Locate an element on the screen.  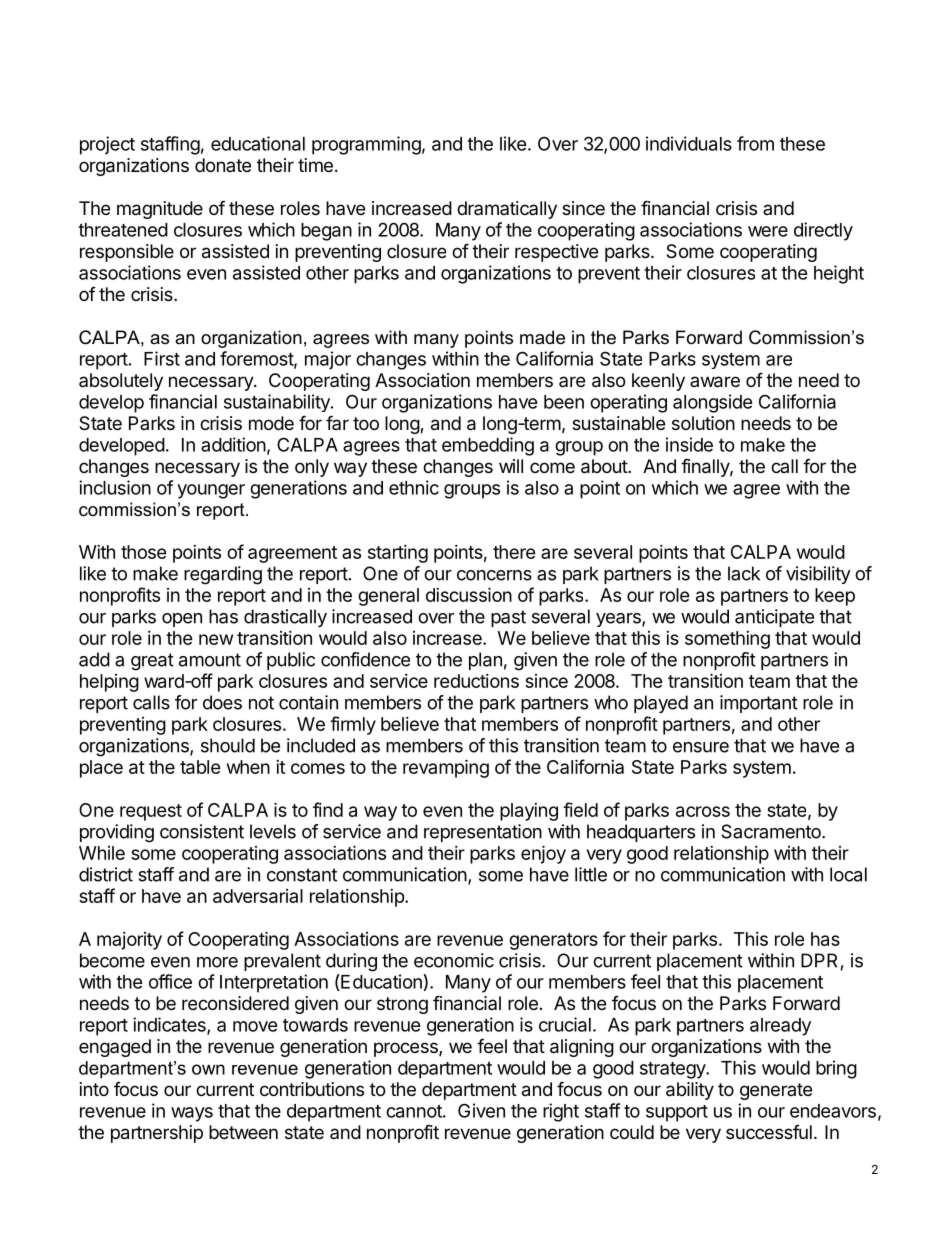
programming is located at coordinates (366, 145).
